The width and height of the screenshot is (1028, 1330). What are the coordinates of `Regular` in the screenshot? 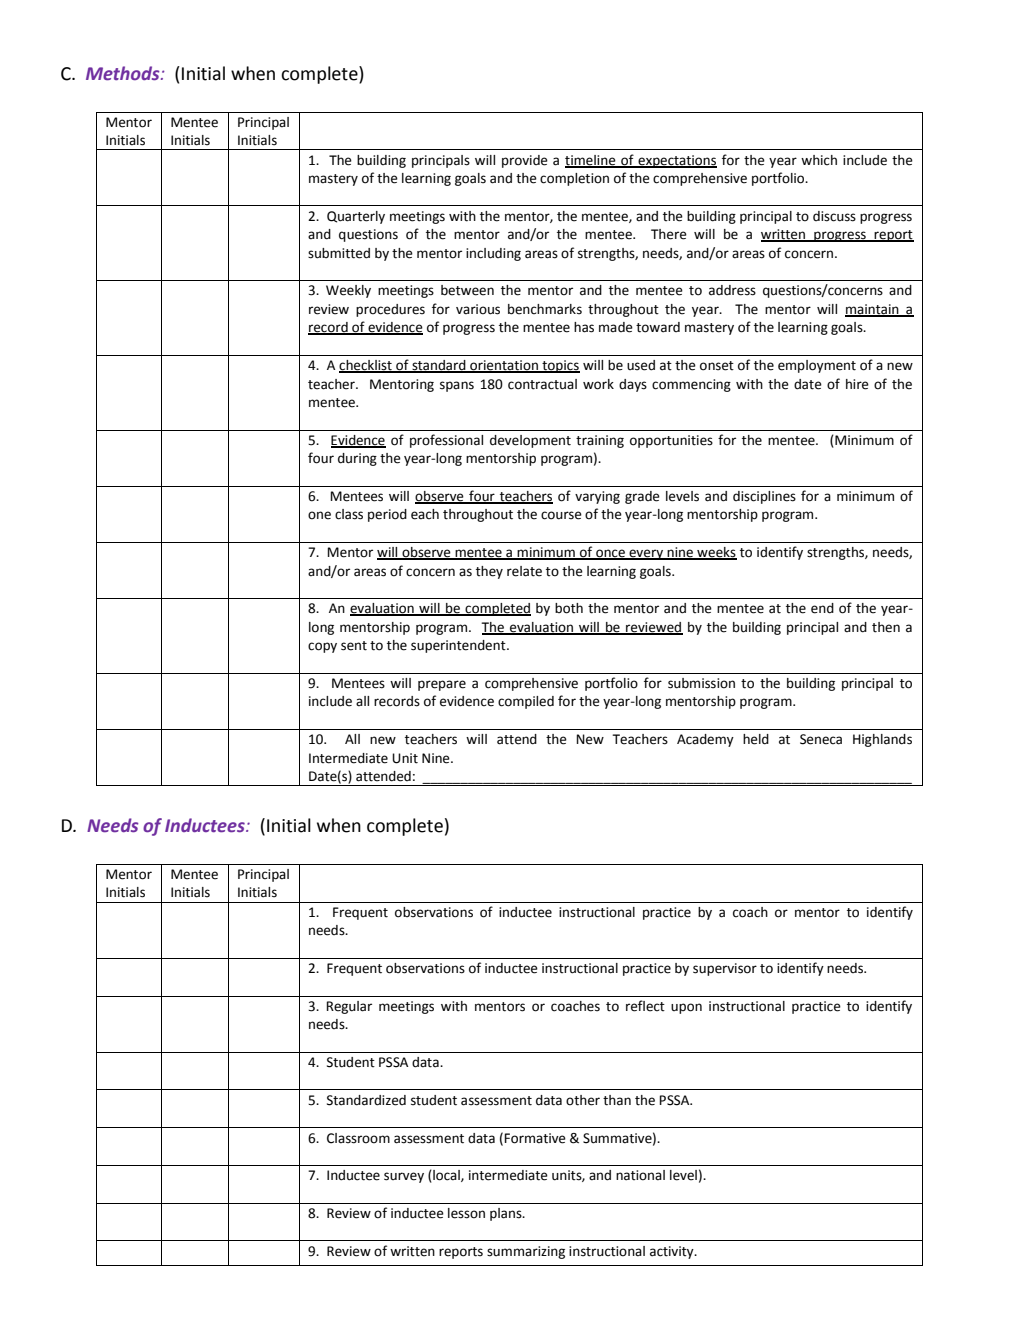 It's located at (349, 1007).
